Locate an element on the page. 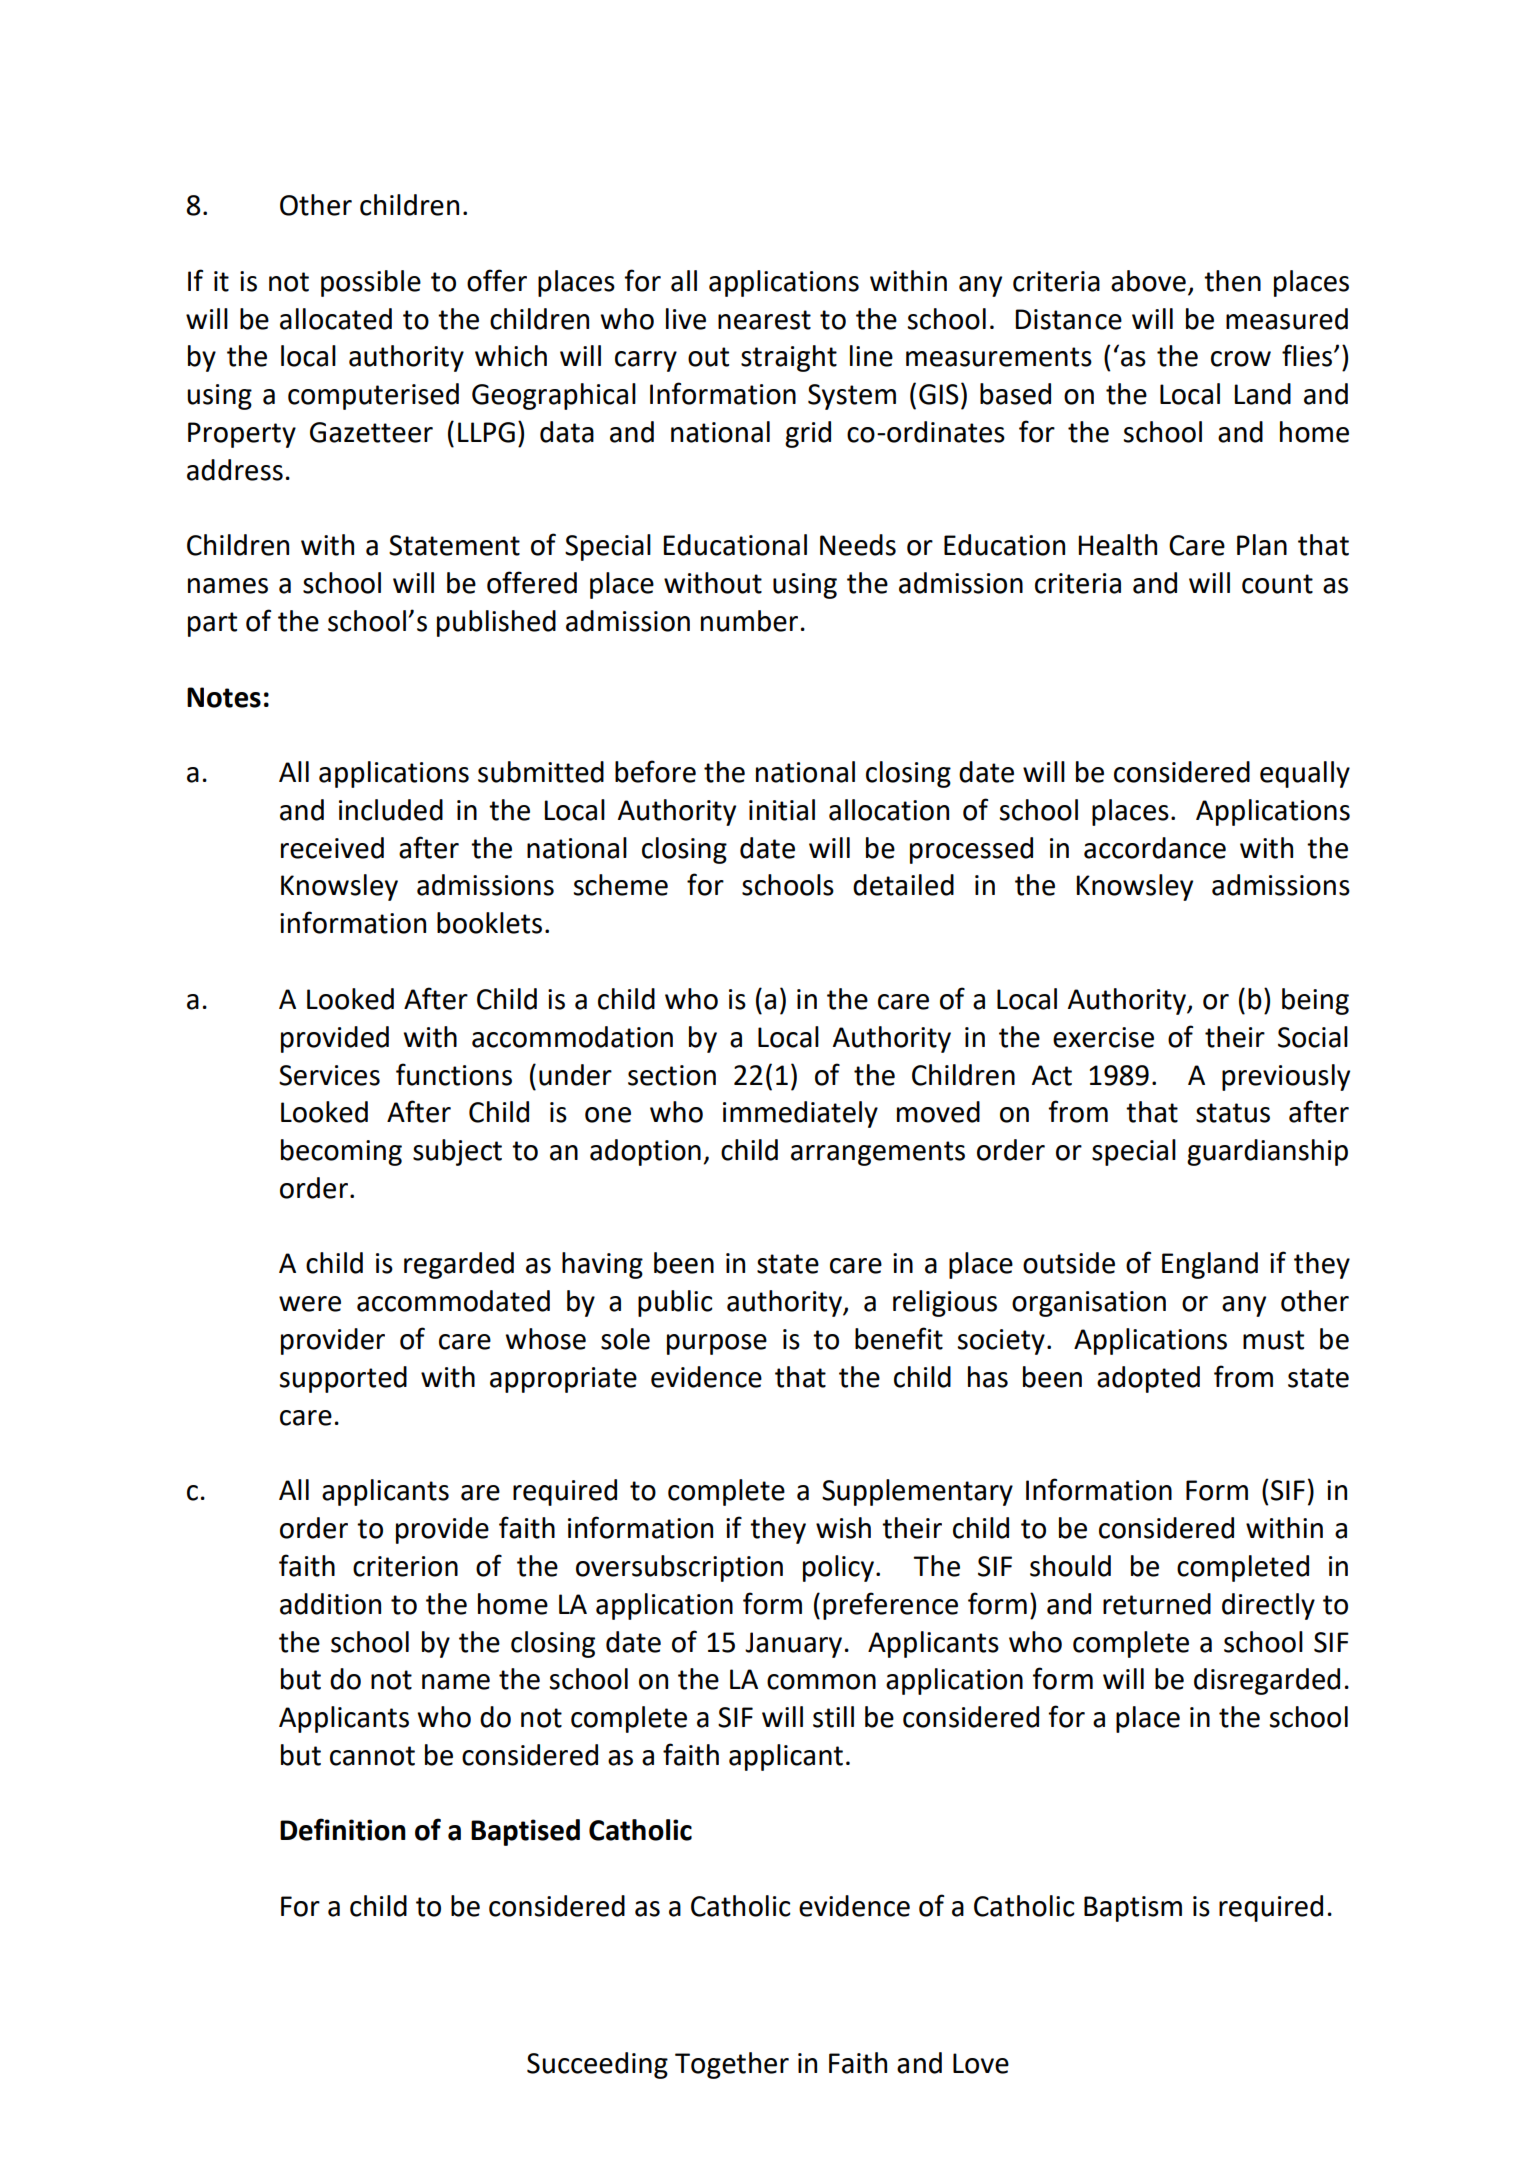 Image resolution: width=1536 pixels, height=2172 pixels. crow is located at coordinates (1241, 359).
